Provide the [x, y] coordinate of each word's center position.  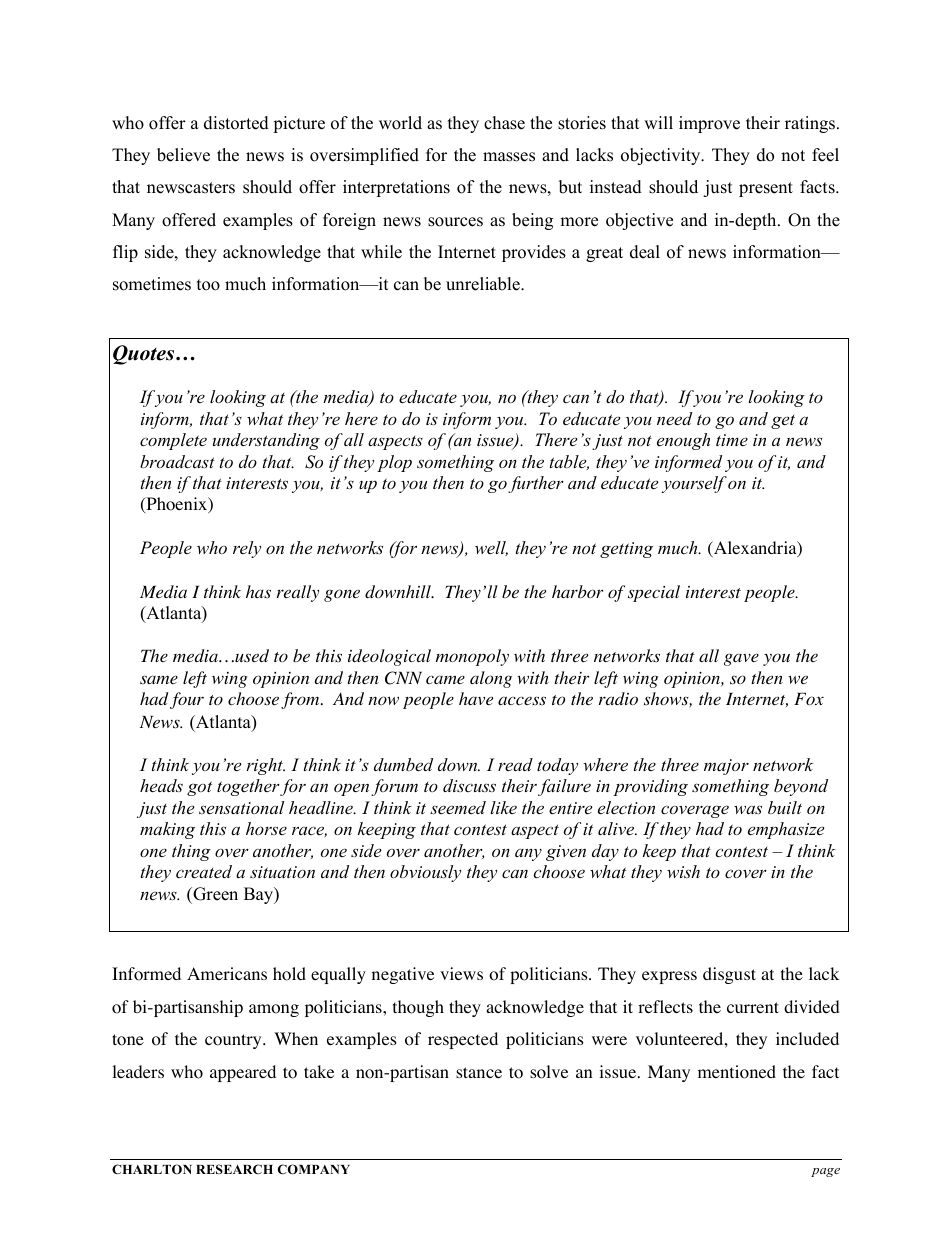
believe [183, 155]
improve [709, 124]
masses [509, 157]
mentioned [737, 1072]
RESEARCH [234, 1169]
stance [479, 1072]
